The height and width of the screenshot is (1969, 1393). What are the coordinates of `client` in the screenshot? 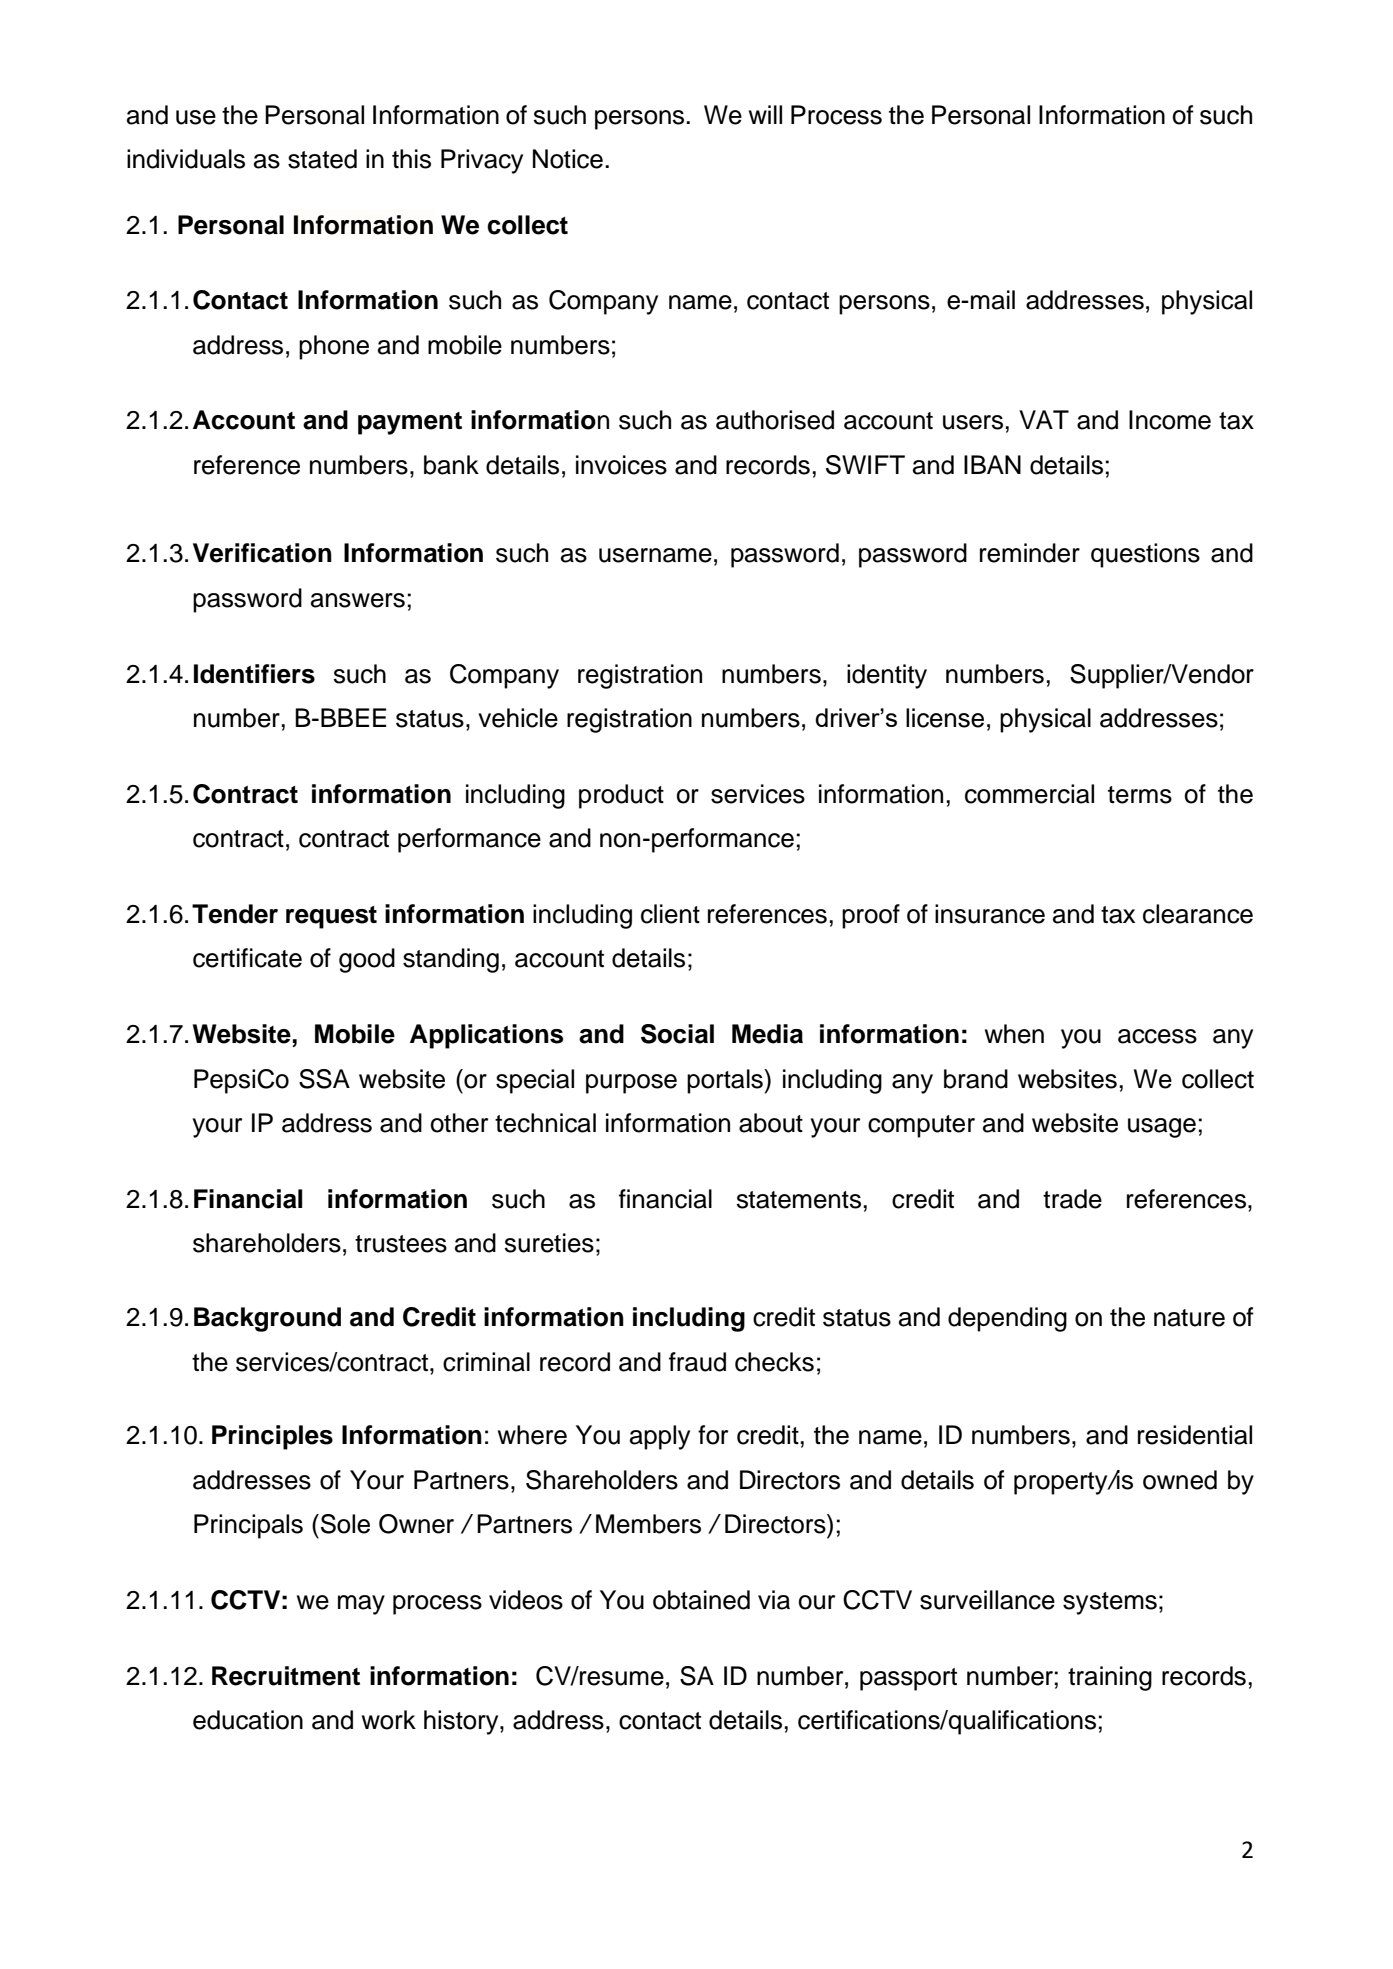 It's located at (670, 914).
